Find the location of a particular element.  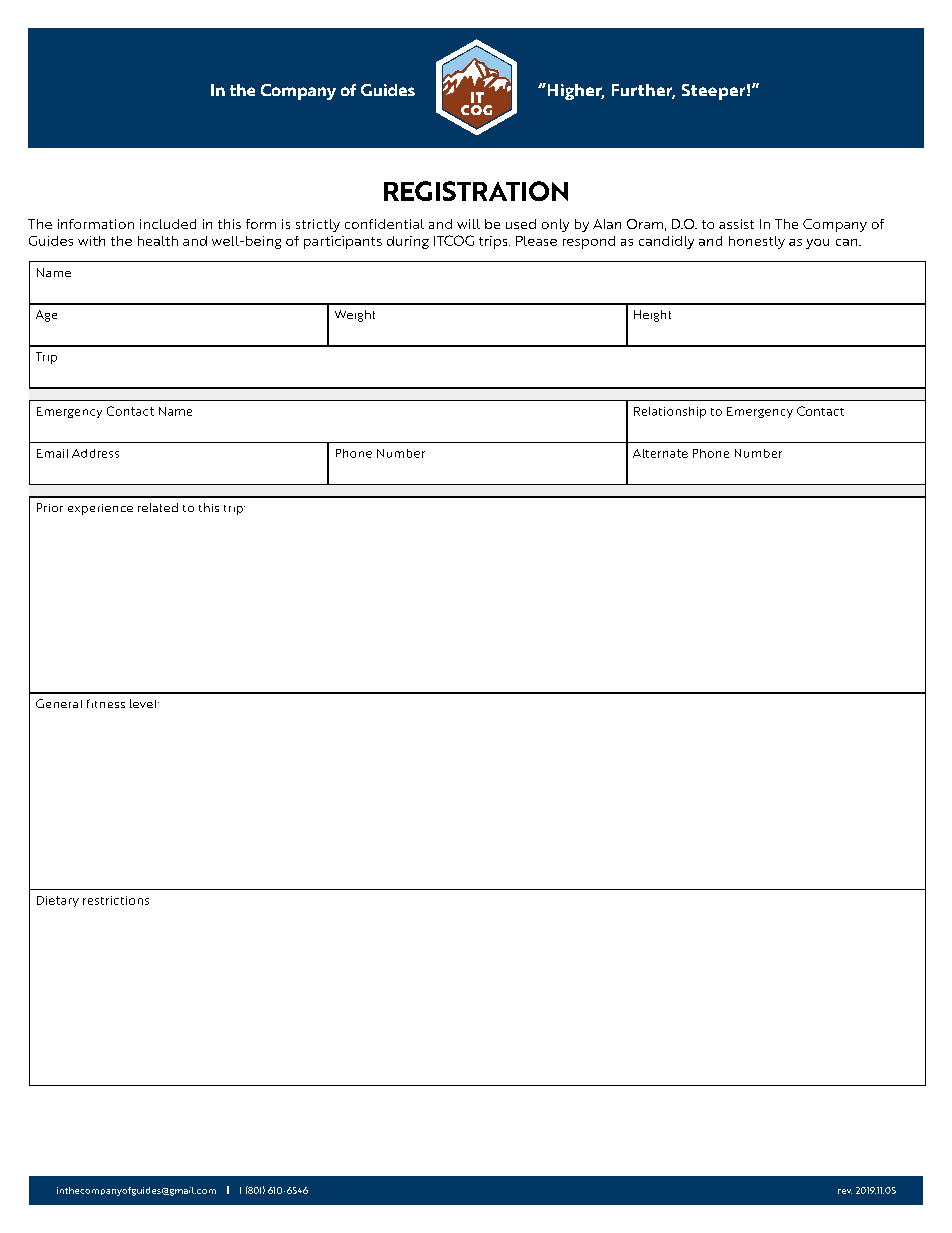

restrictions is located at coordinates (116, 900).
